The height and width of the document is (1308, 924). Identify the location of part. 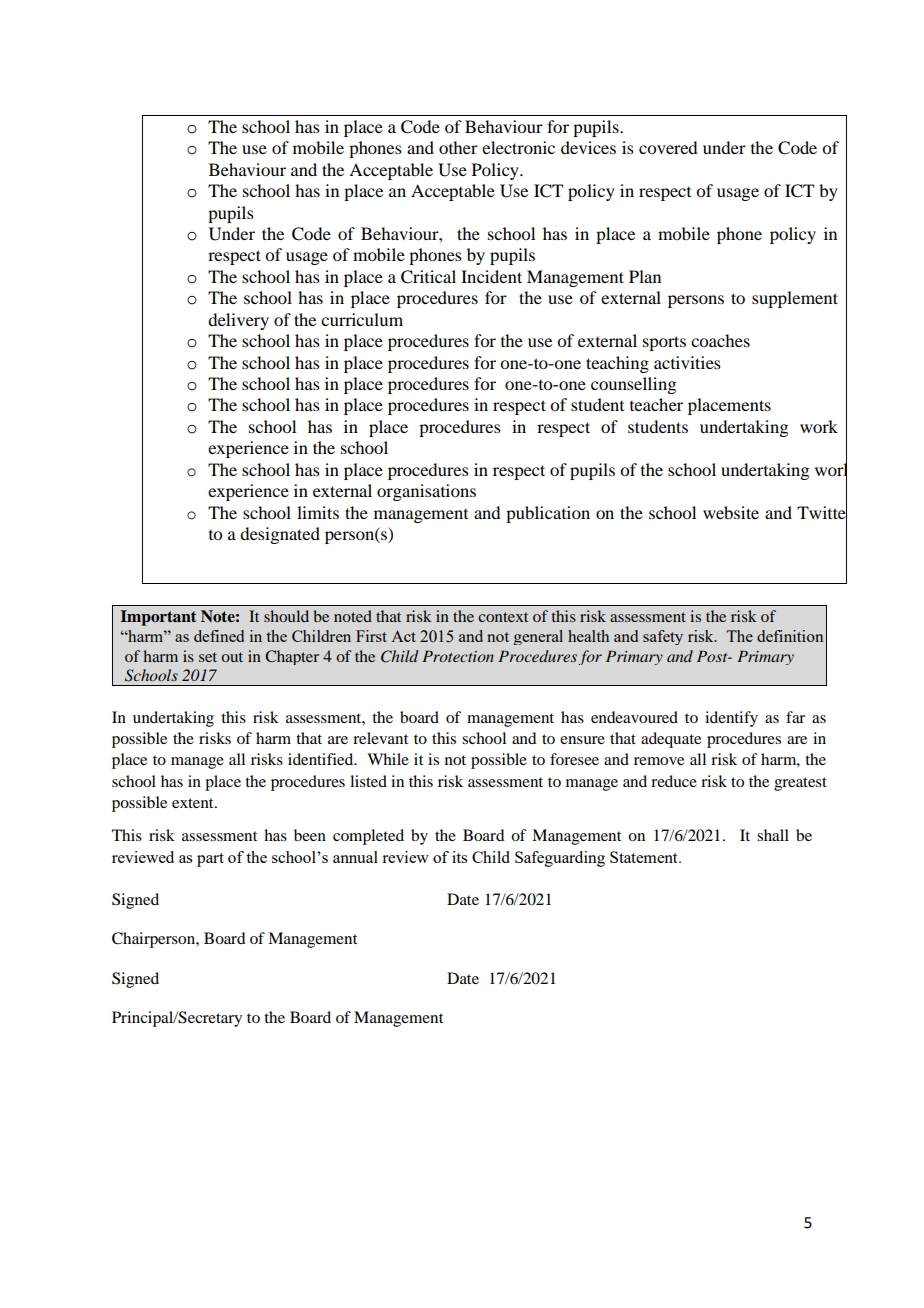
(210, 860).
